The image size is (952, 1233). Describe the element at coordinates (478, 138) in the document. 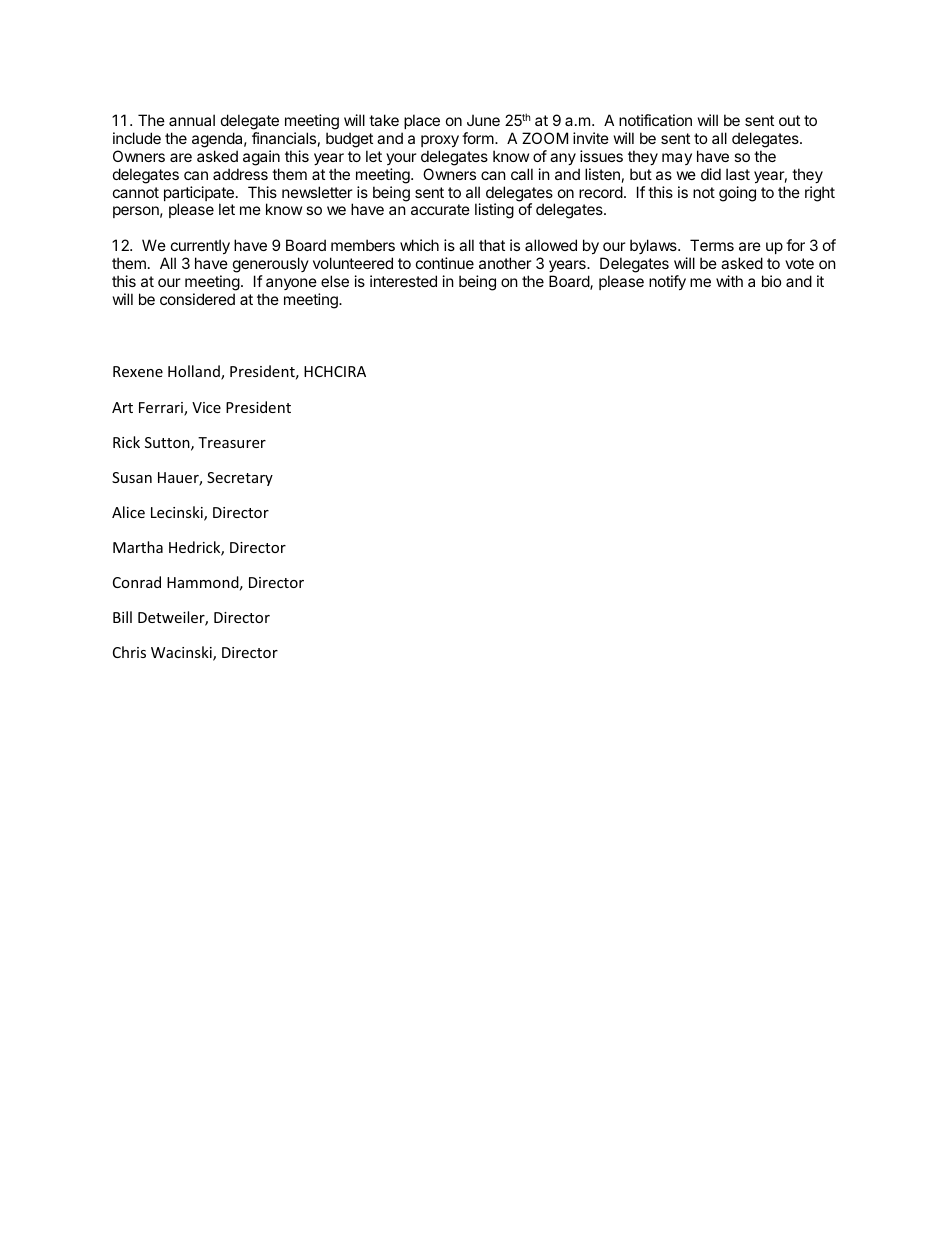

I see `form` at that location.
